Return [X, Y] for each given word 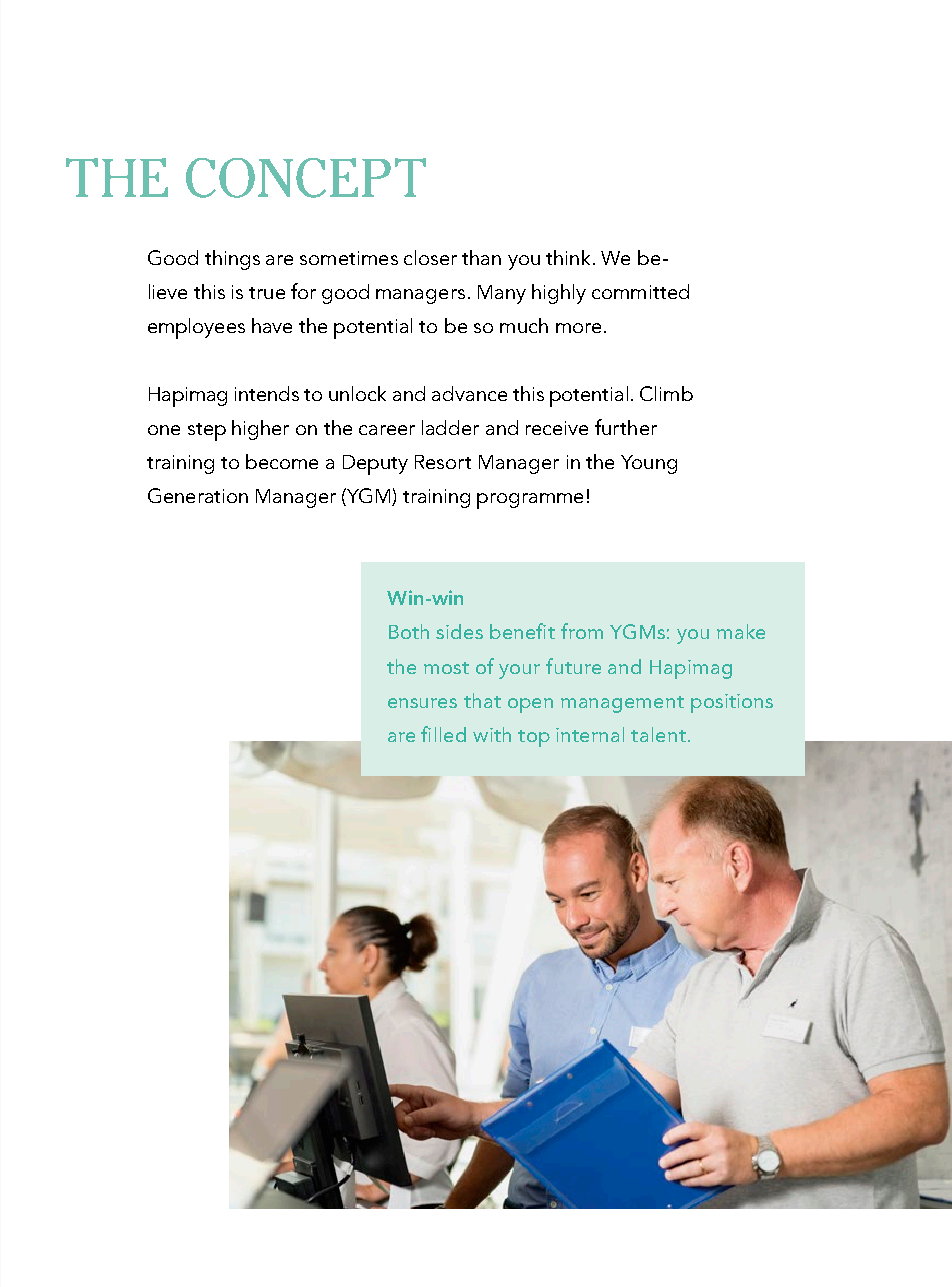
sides [459, 631]
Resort [443, 462]
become [282, 461]
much [524, 325]
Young [649, 464]
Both [409, 631]
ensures [422, 703]
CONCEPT [306, 178]
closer [430, 257]
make [741, 631]
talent [658, 734]
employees [196, 328]
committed [640, 291]
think [568, 257]
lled [450, 734]
